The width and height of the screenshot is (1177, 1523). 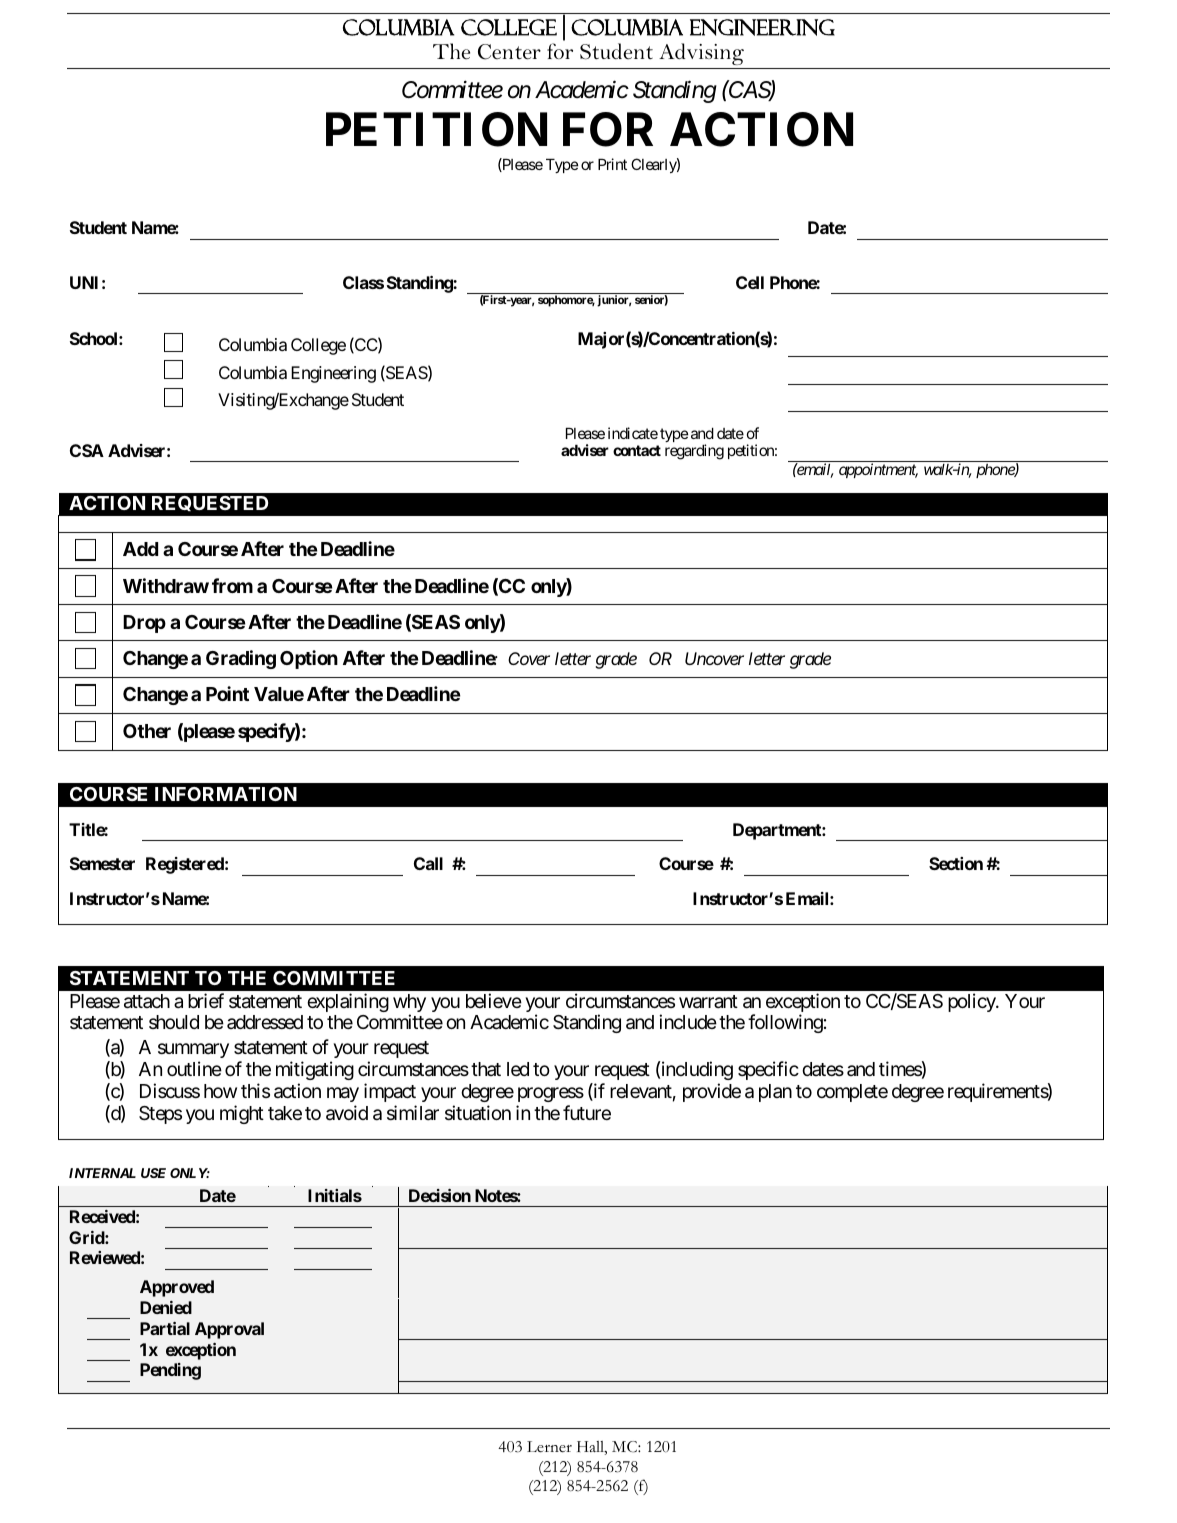 I want to click on Center, so click(x=509, y=52).
